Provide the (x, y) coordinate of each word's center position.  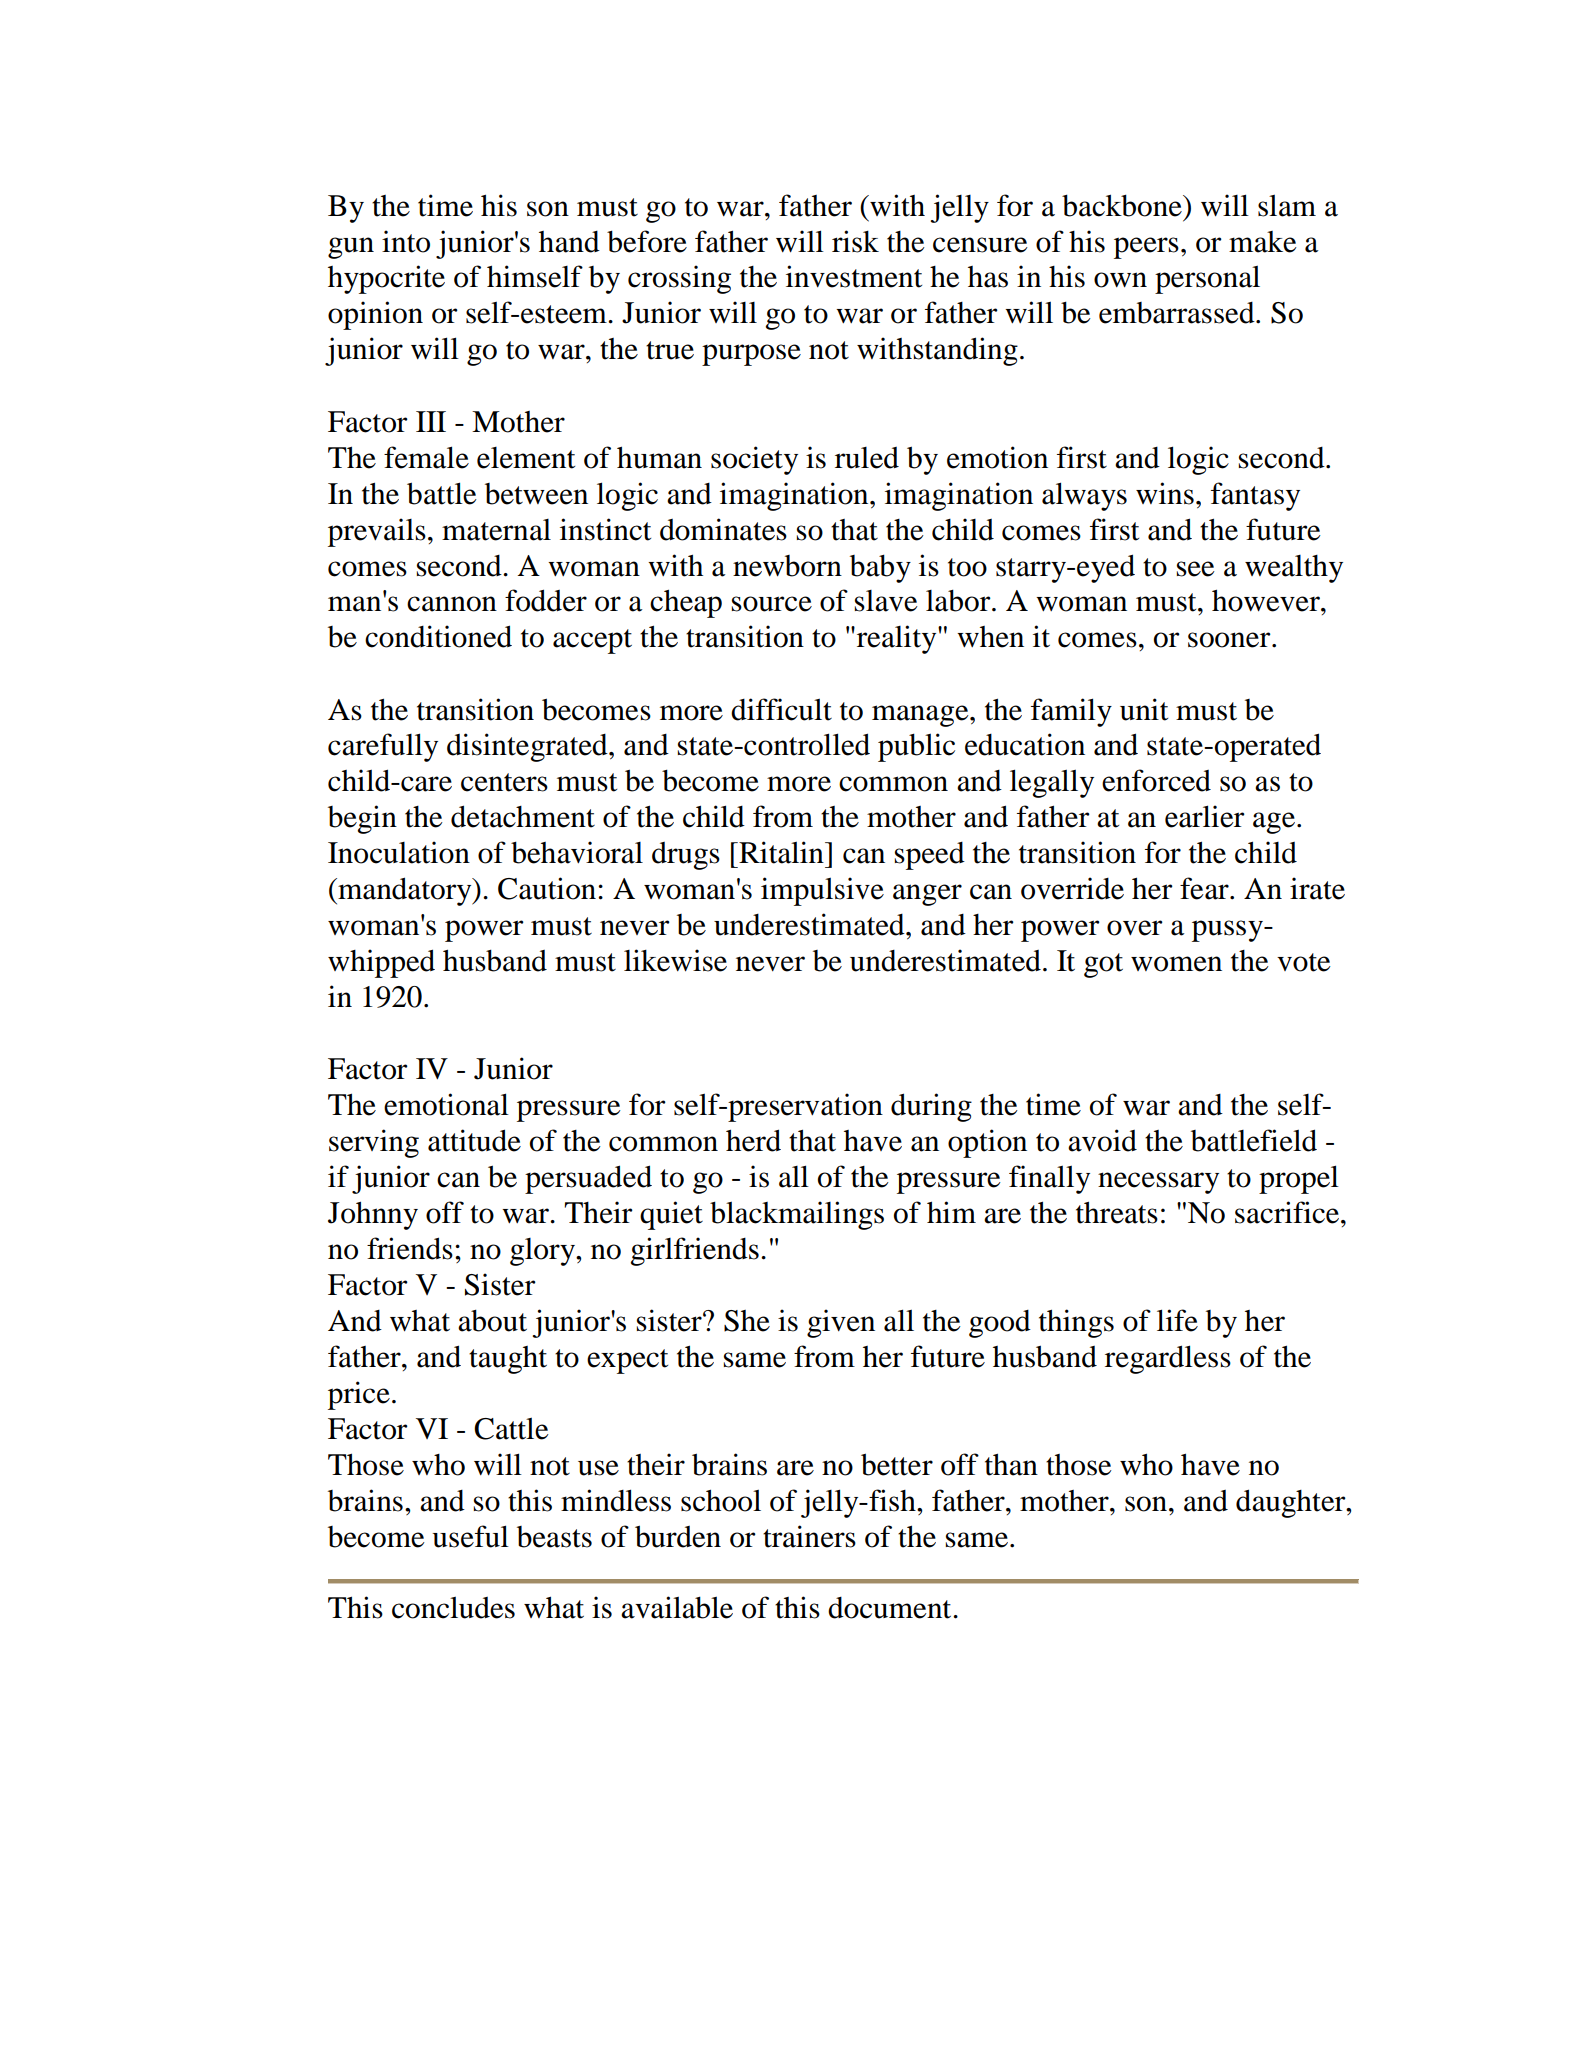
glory (543, 1252)
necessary (1158, 1183)
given (841, 1323)
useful (470, 1536)
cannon (452, 604)
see (1196, 569)
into (406, 241)
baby (880, 568)
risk (855, 241)
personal (1207, 279)
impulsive (822, 891)
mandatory (405, 891)
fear (1205, 888)
